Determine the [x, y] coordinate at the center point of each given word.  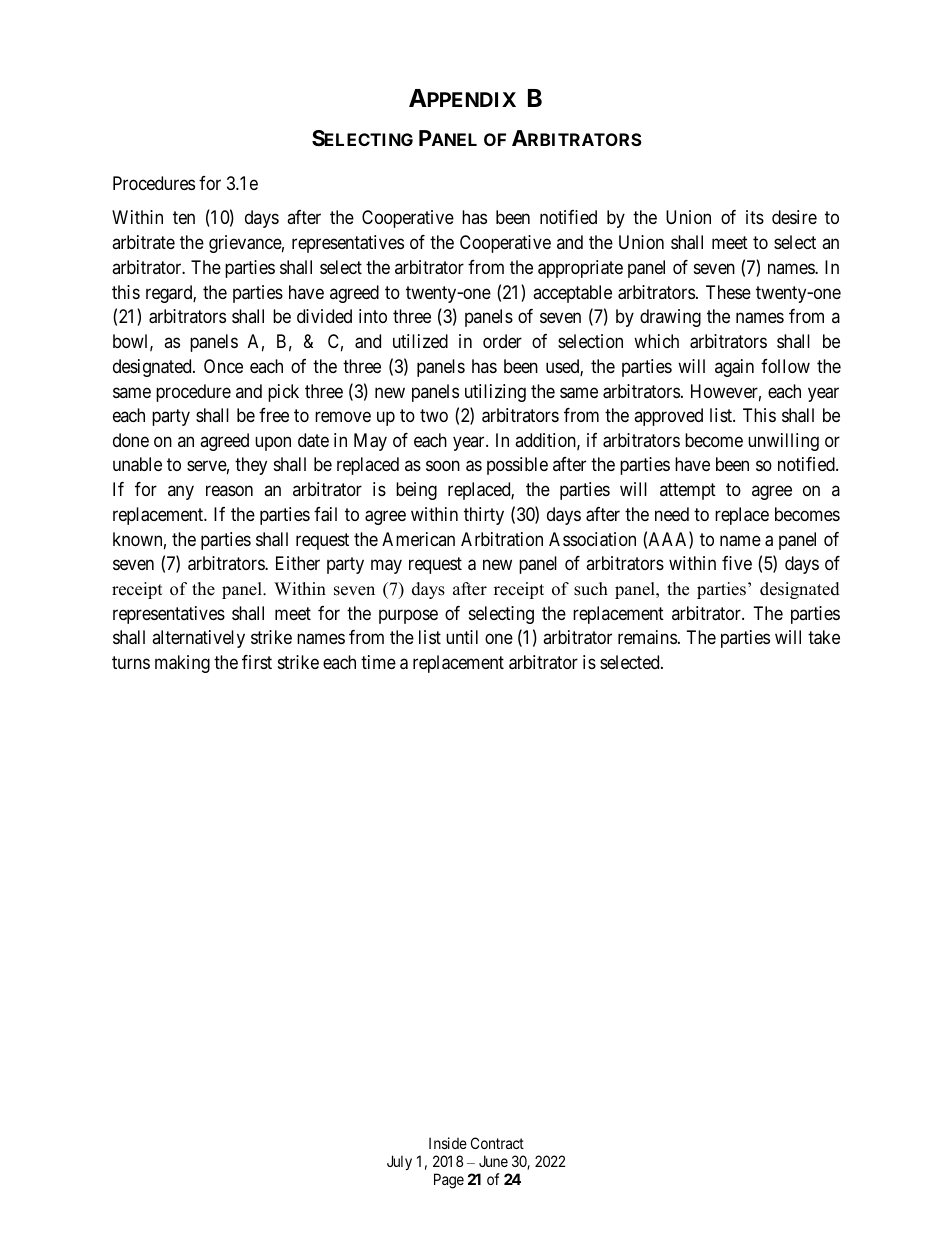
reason [229, 491]
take [824, 637]
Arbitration [502, 539]
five [737, 563]
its [755, 217]
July [399, 1162]
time [378, 662]
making [182, 664]
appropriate [580, 269]
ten [184, 218]
